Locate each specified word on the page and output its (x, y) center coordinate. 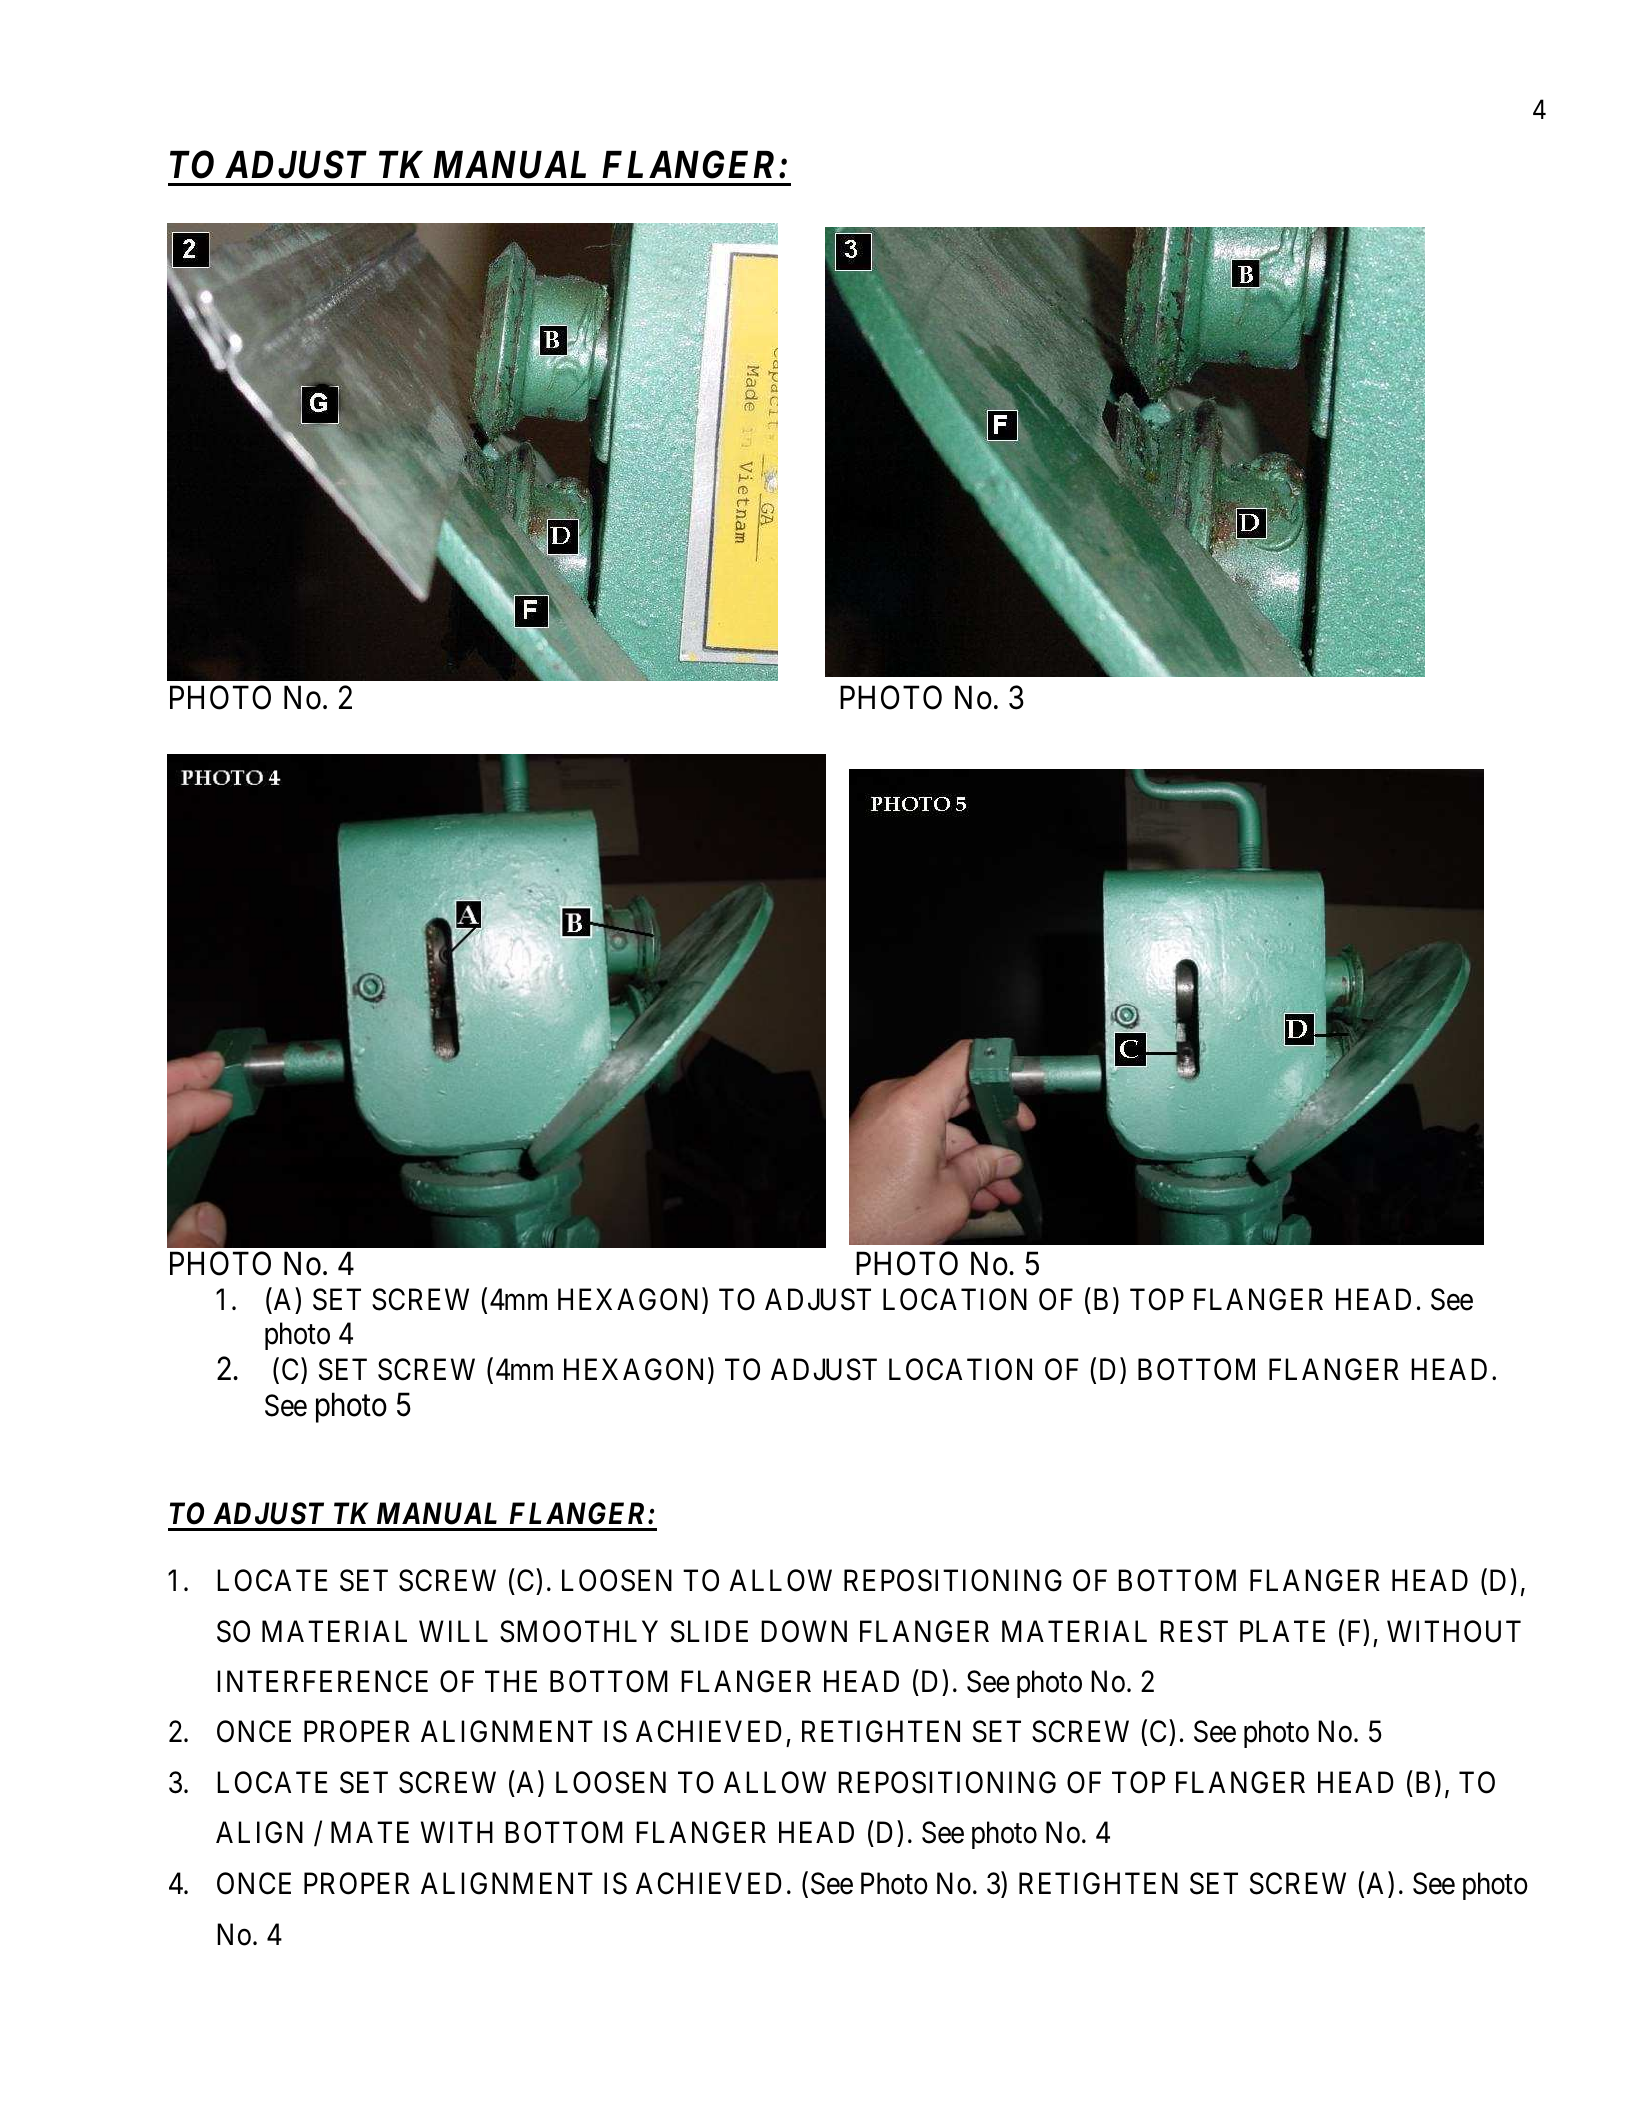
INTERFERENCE (322, 1681)
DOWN (804, 1631)
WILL (453, 1631)
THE (511, 1681)
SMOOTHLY (579, 1631)
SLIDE (709, 1631)
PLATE (1282, 1631)
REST (1194, 1631)
